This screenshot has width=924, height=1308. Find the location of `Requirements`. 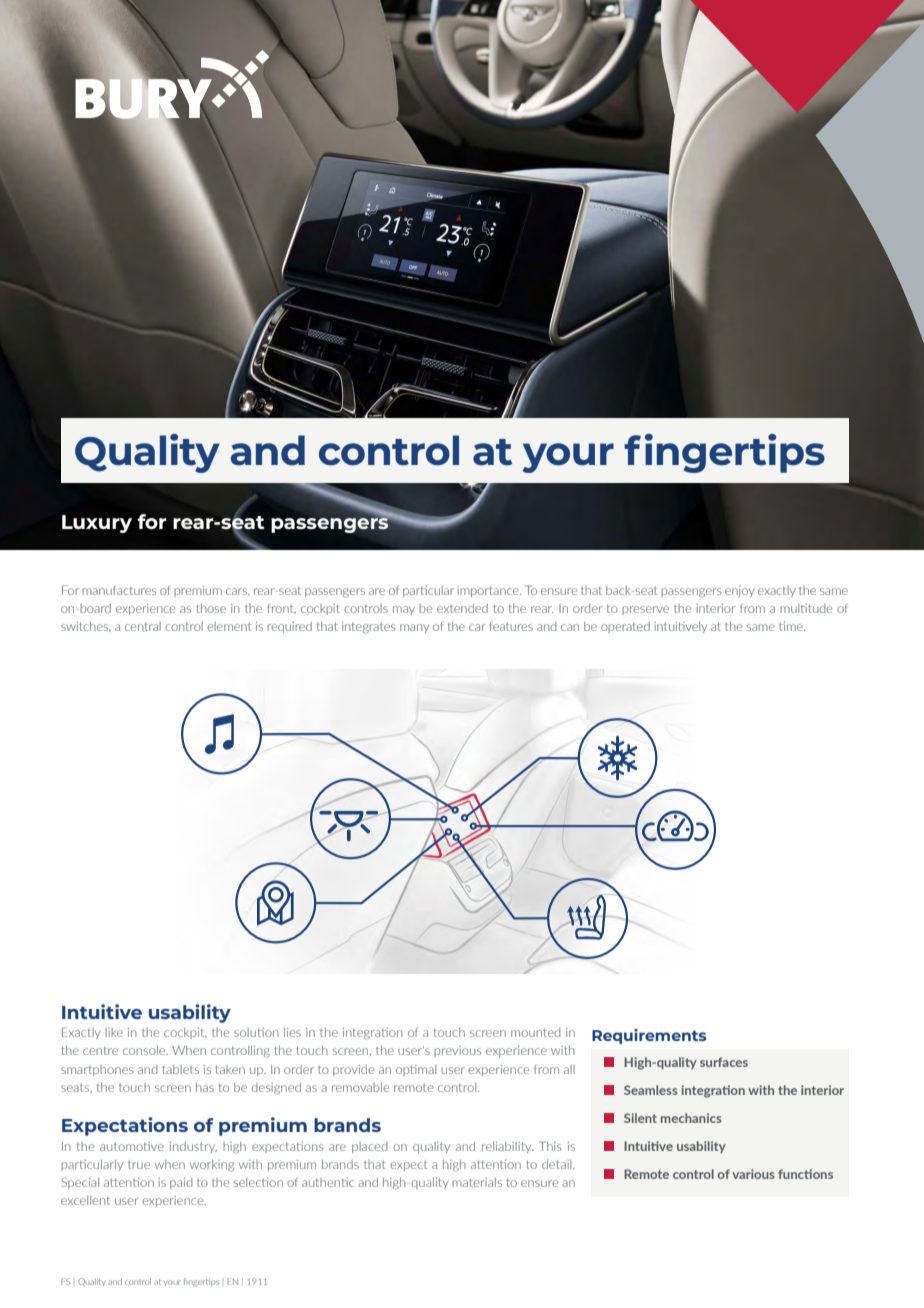

Requirements is located at coordinates (649, 1036).
